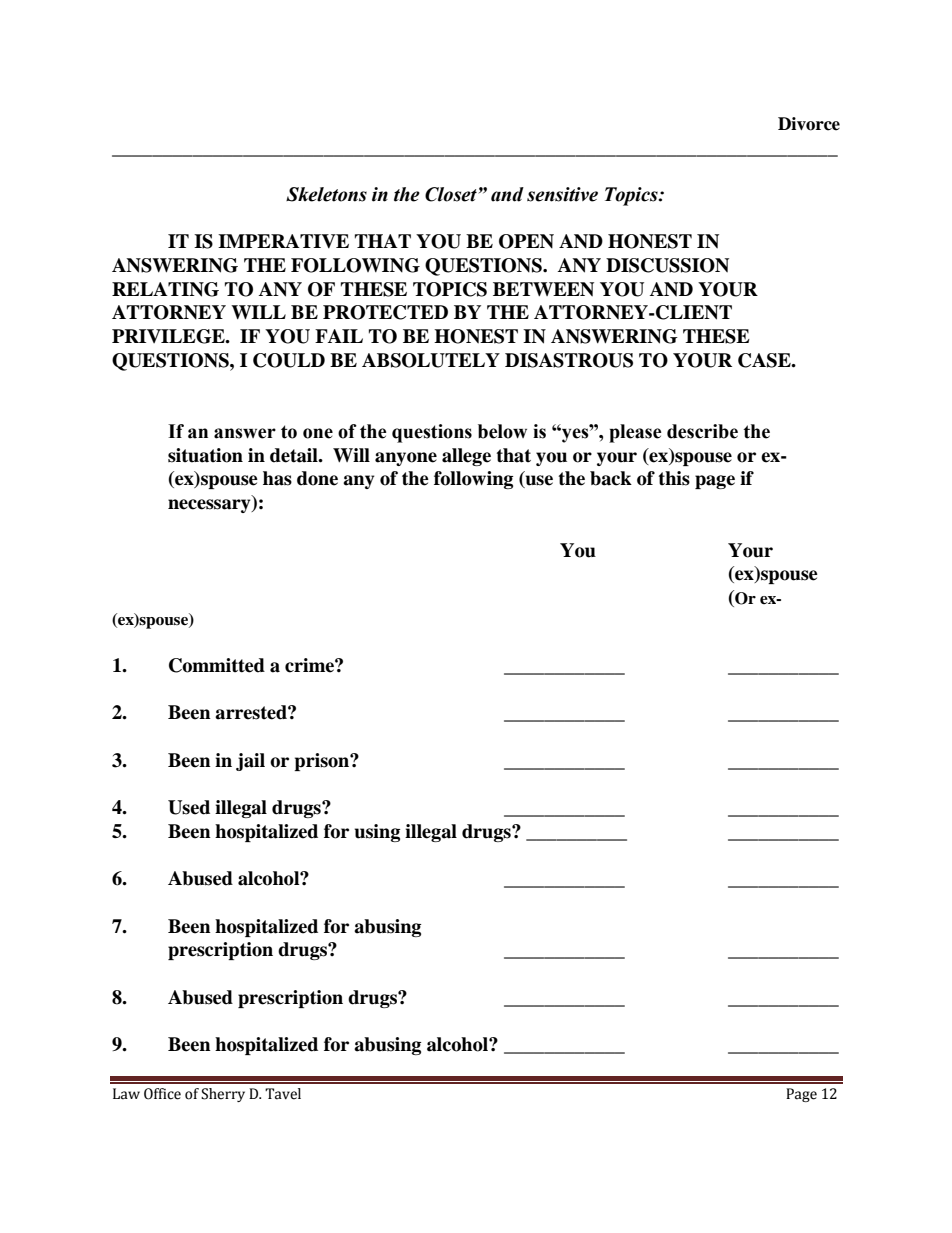  What do you see at coordinates (451, 194) in the document?
I see `Closet` at bounding box center [451, 194].
